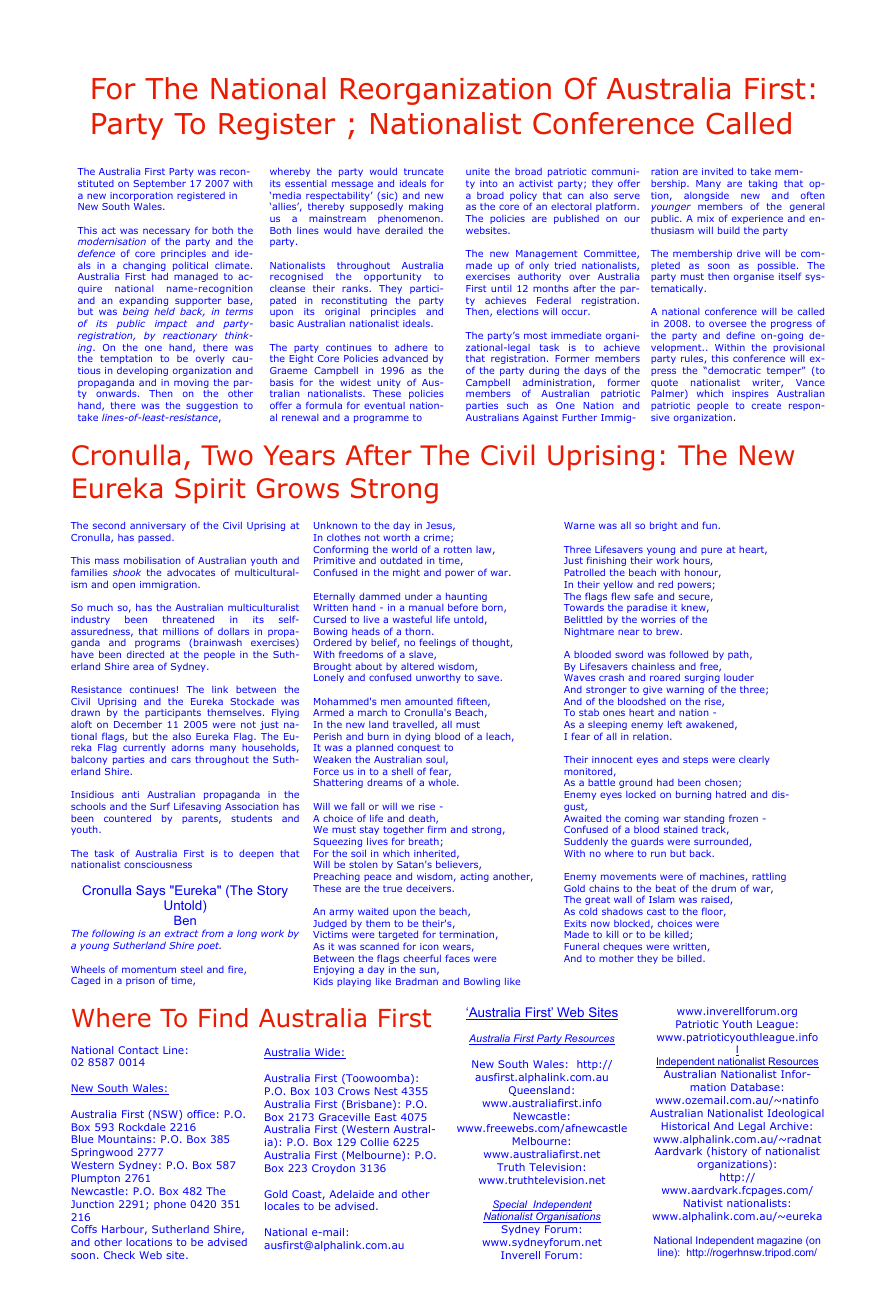 The height and width of the image is (1316, 896). What do you see at coordinates (160, 184) in the image?
I see `September` at bounding box center [160, 184].
